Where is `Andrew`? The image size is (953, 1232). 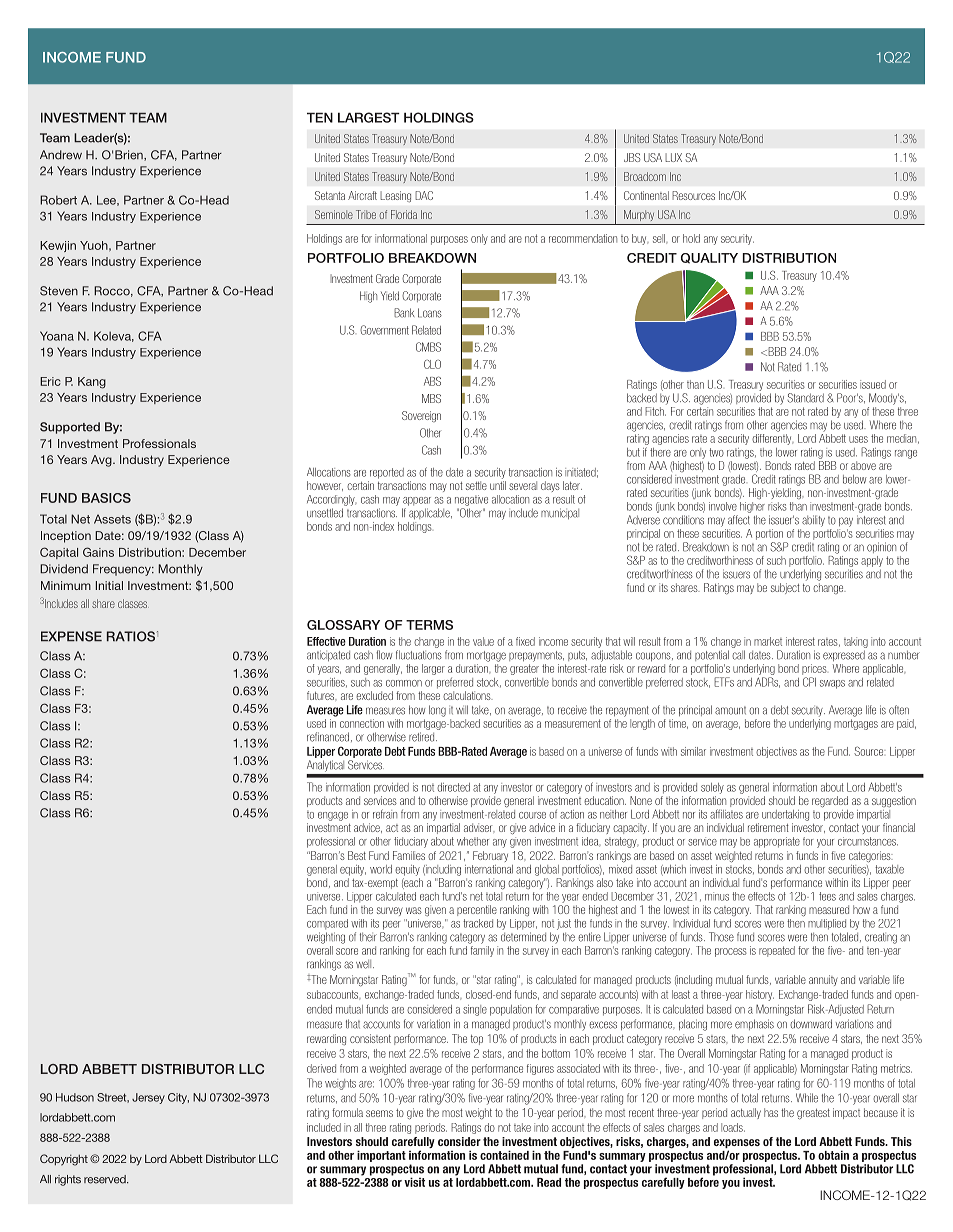
Andrew is located at coordinates (61, 155).
